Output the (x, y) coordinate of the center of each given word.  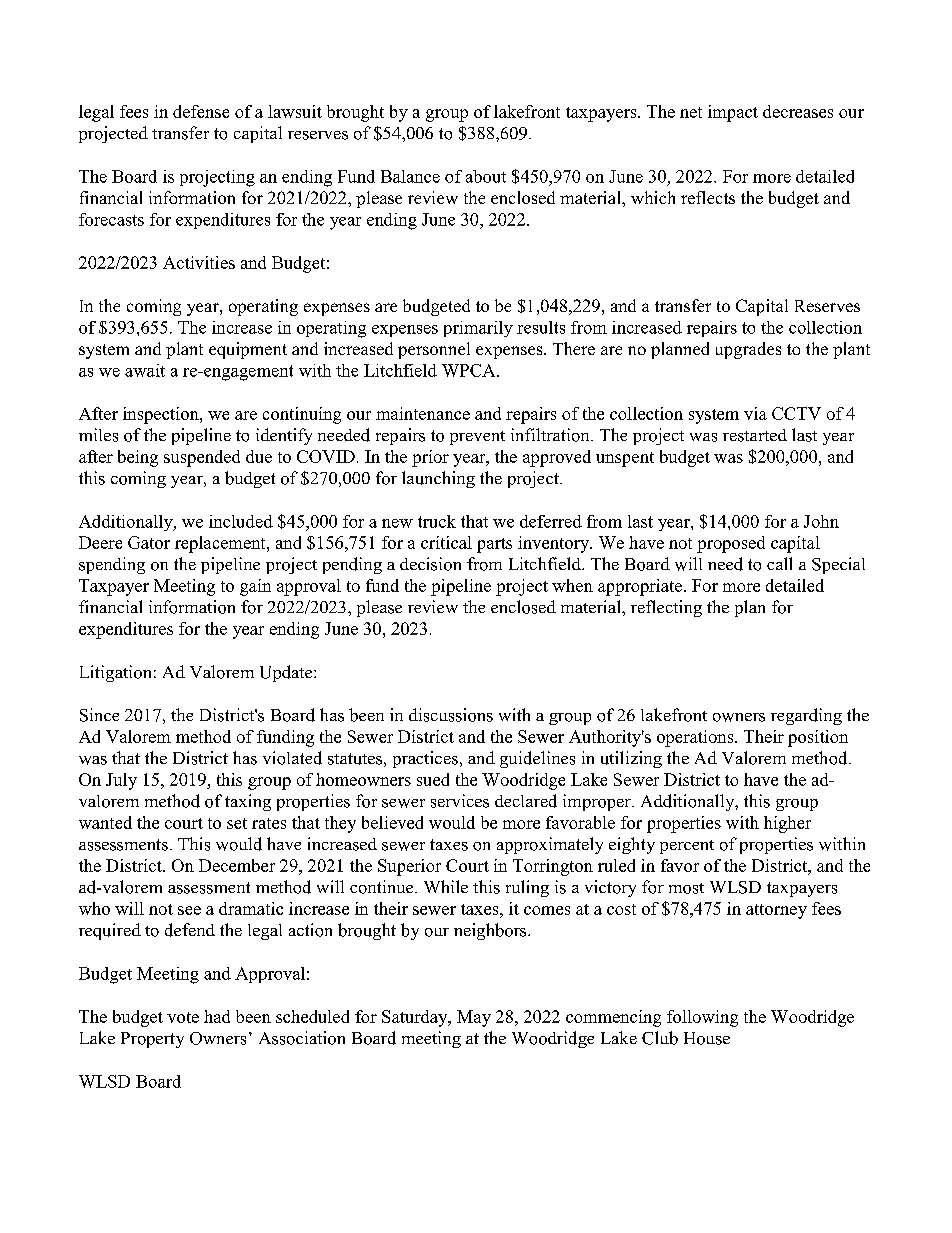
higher (787, 824)
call (779, 563)
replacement (221, 544)
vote (183, 1017)
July (121, 781)
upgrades (748, 350)
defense (201, 111)
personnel (434, 350)
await (145, 370)
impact (733, 113)
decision (430, 564)
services (460, 801)
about (486, 176)
